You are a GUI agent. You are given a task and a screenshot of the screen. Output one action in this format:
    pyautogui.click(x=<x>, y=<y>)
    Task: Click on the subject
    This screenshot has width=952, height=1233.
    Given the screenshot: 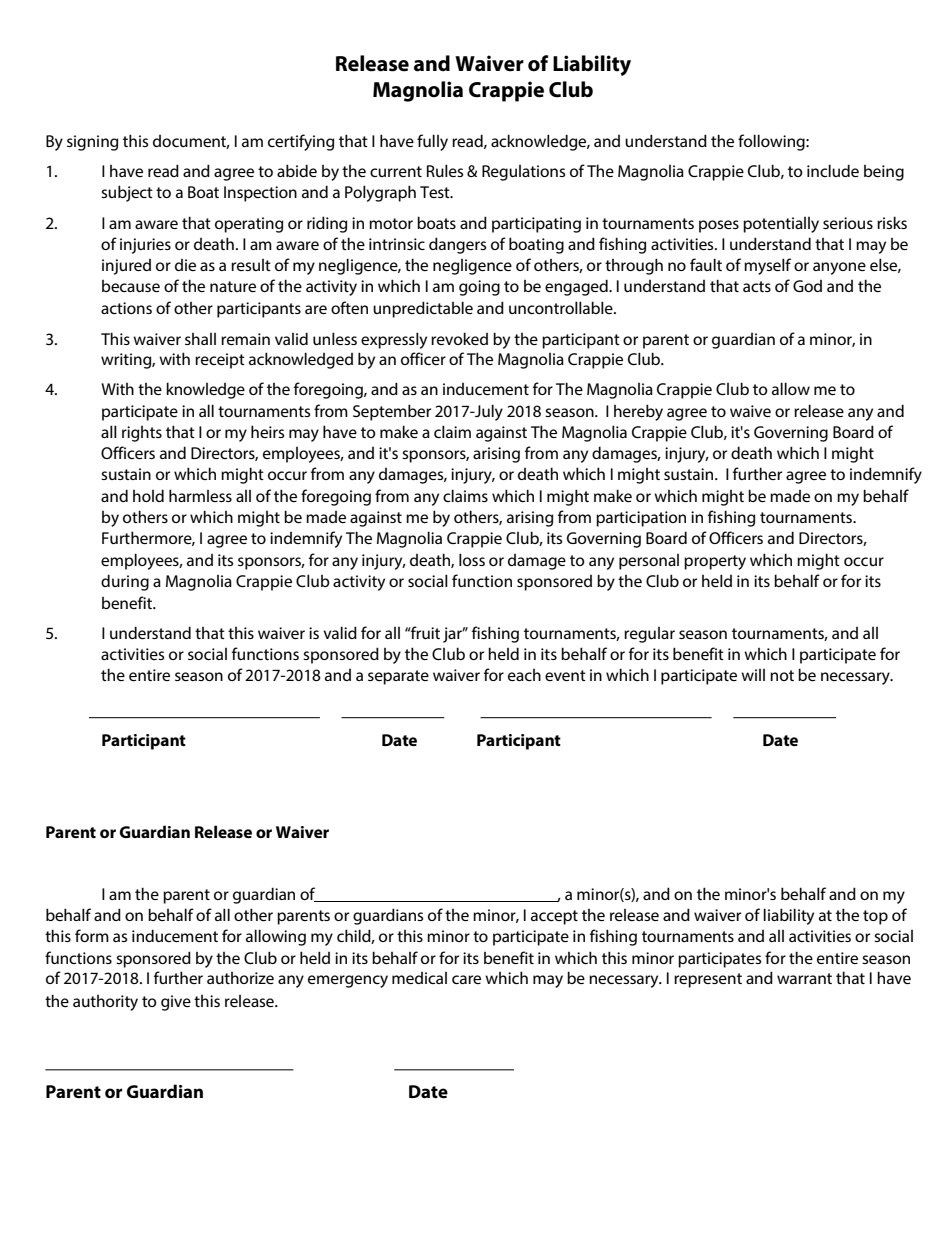 What is the action you would take?
    pyautogui.click(x=127, y=193)
